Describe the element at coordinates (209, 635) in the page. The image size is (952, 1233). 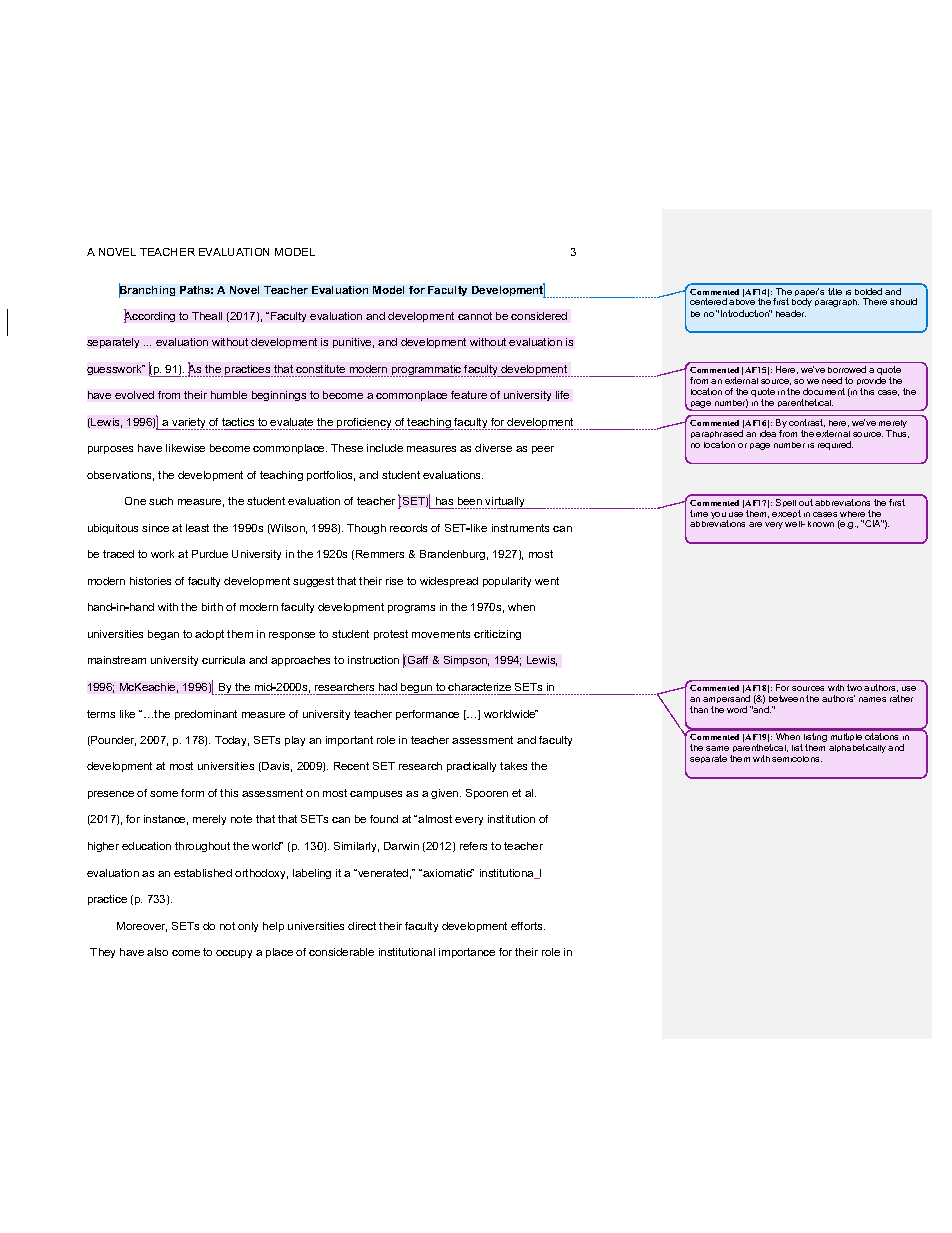
I see `adopt` at that location.
